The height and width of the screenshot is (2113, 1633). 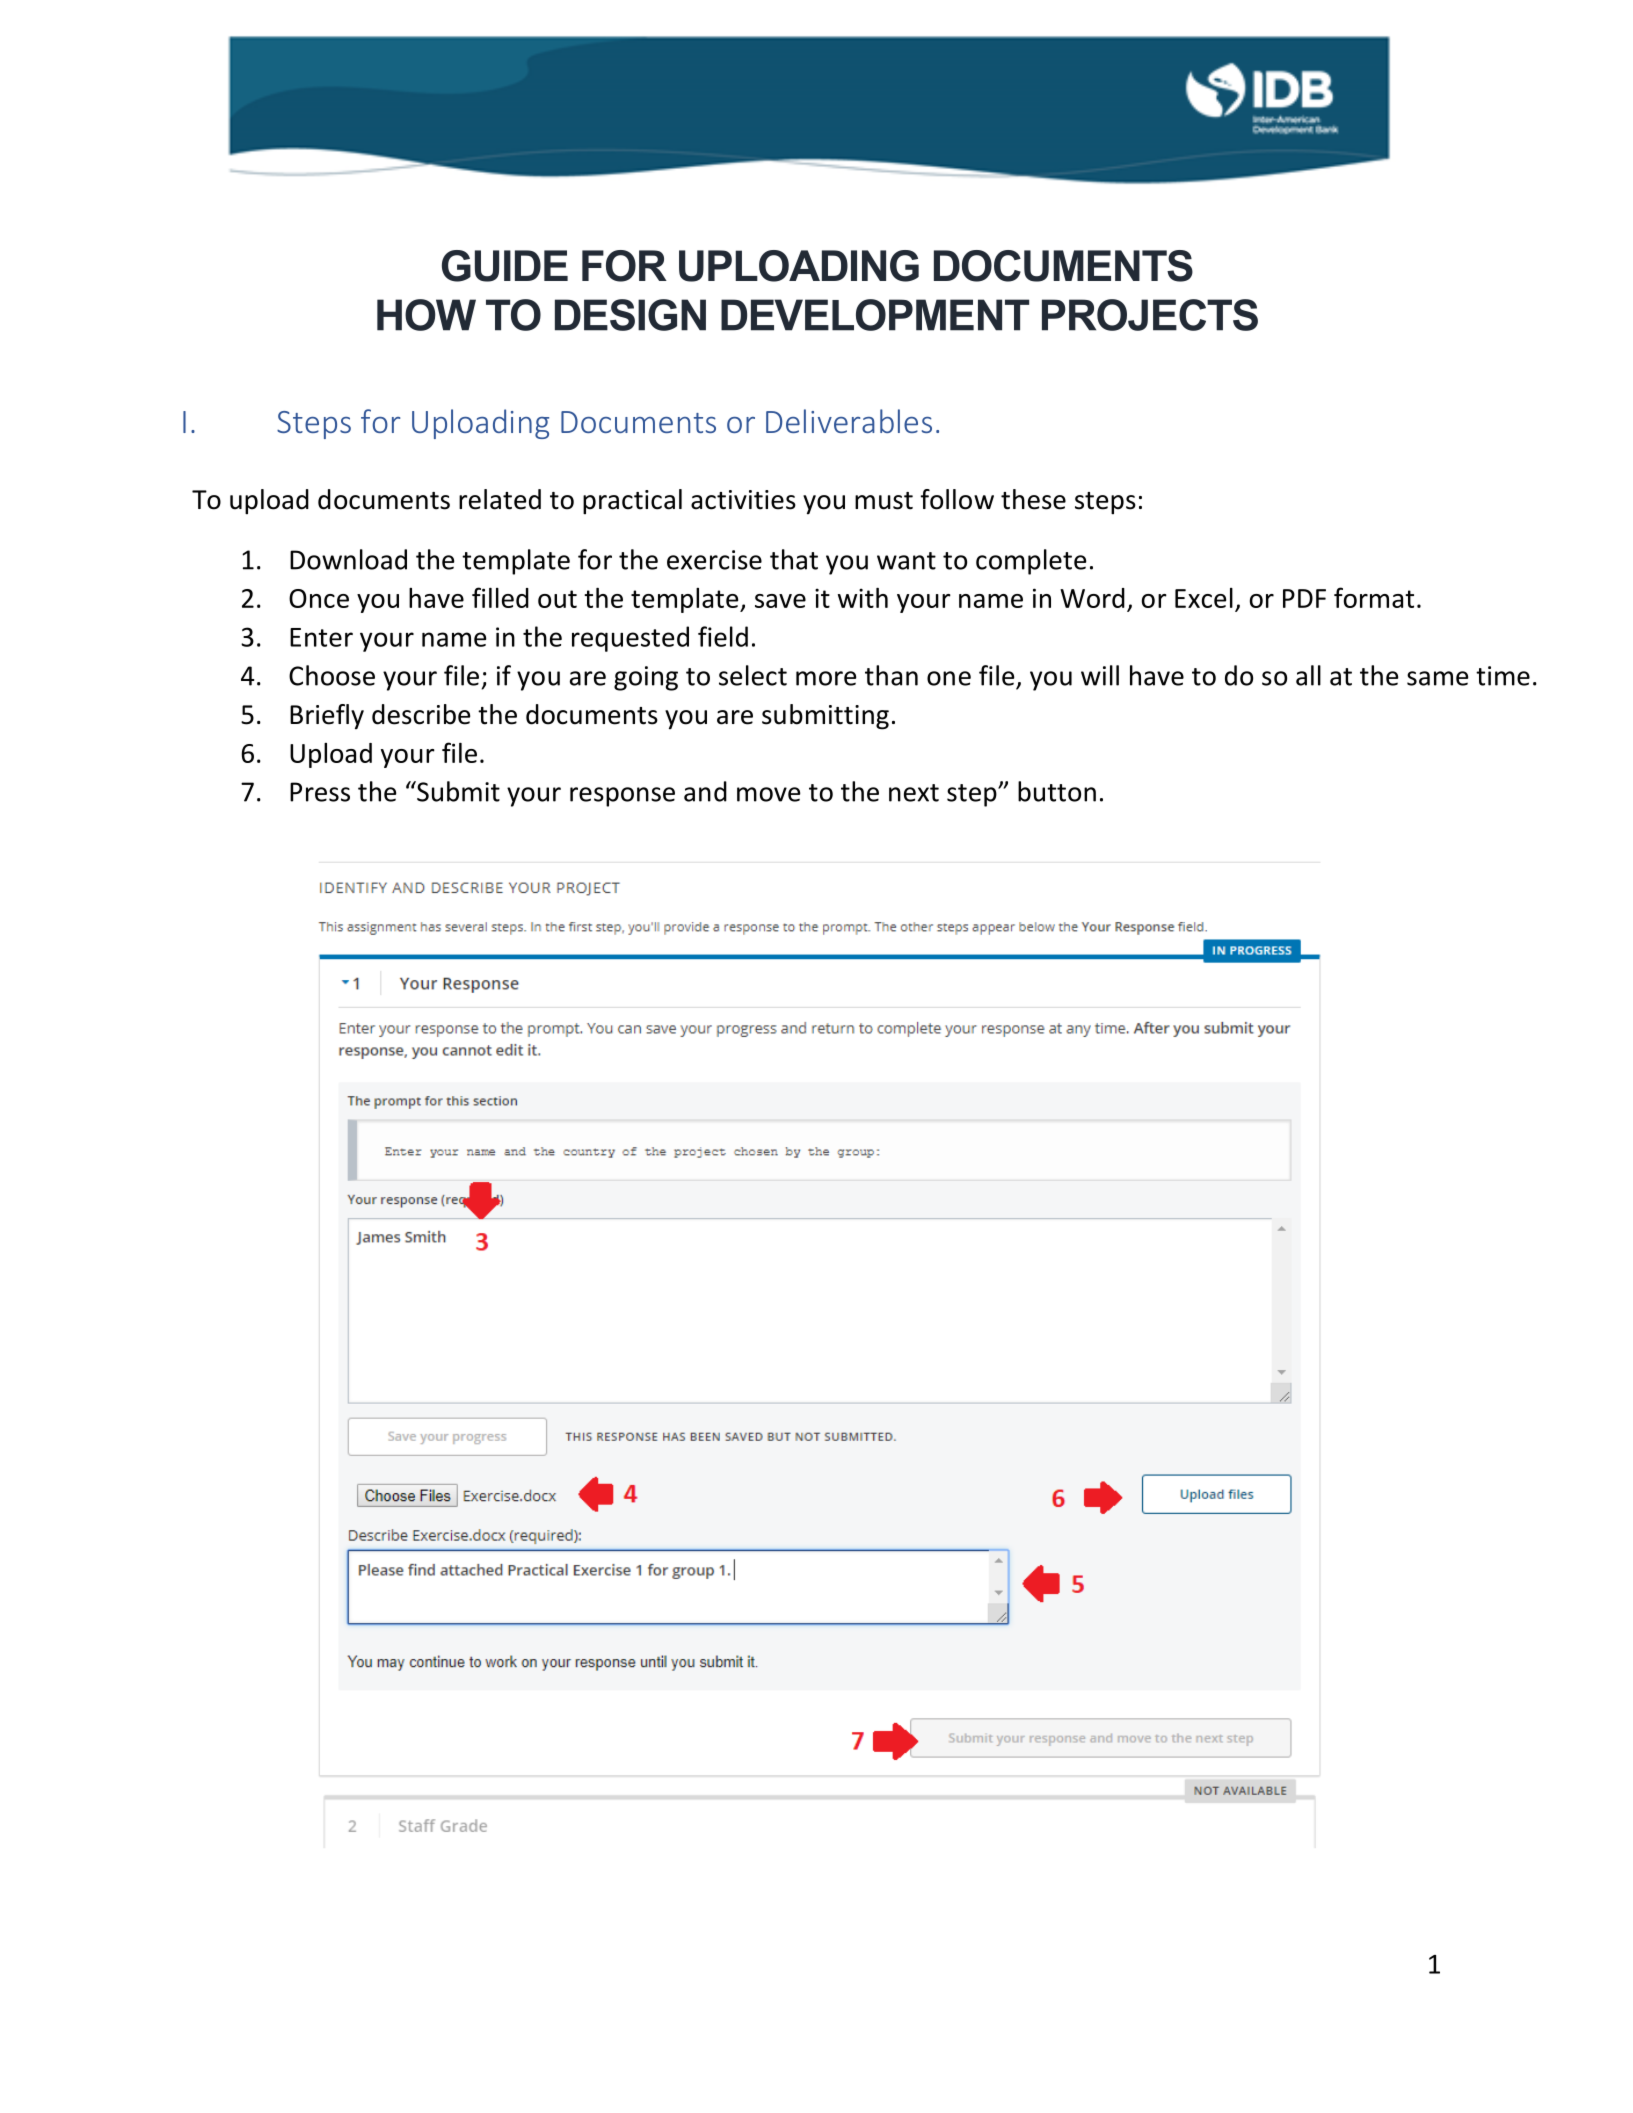 What do you see at coordinates (1308, 675) in the screenshot?
I see `all` at bounding box center [1308, 675].
